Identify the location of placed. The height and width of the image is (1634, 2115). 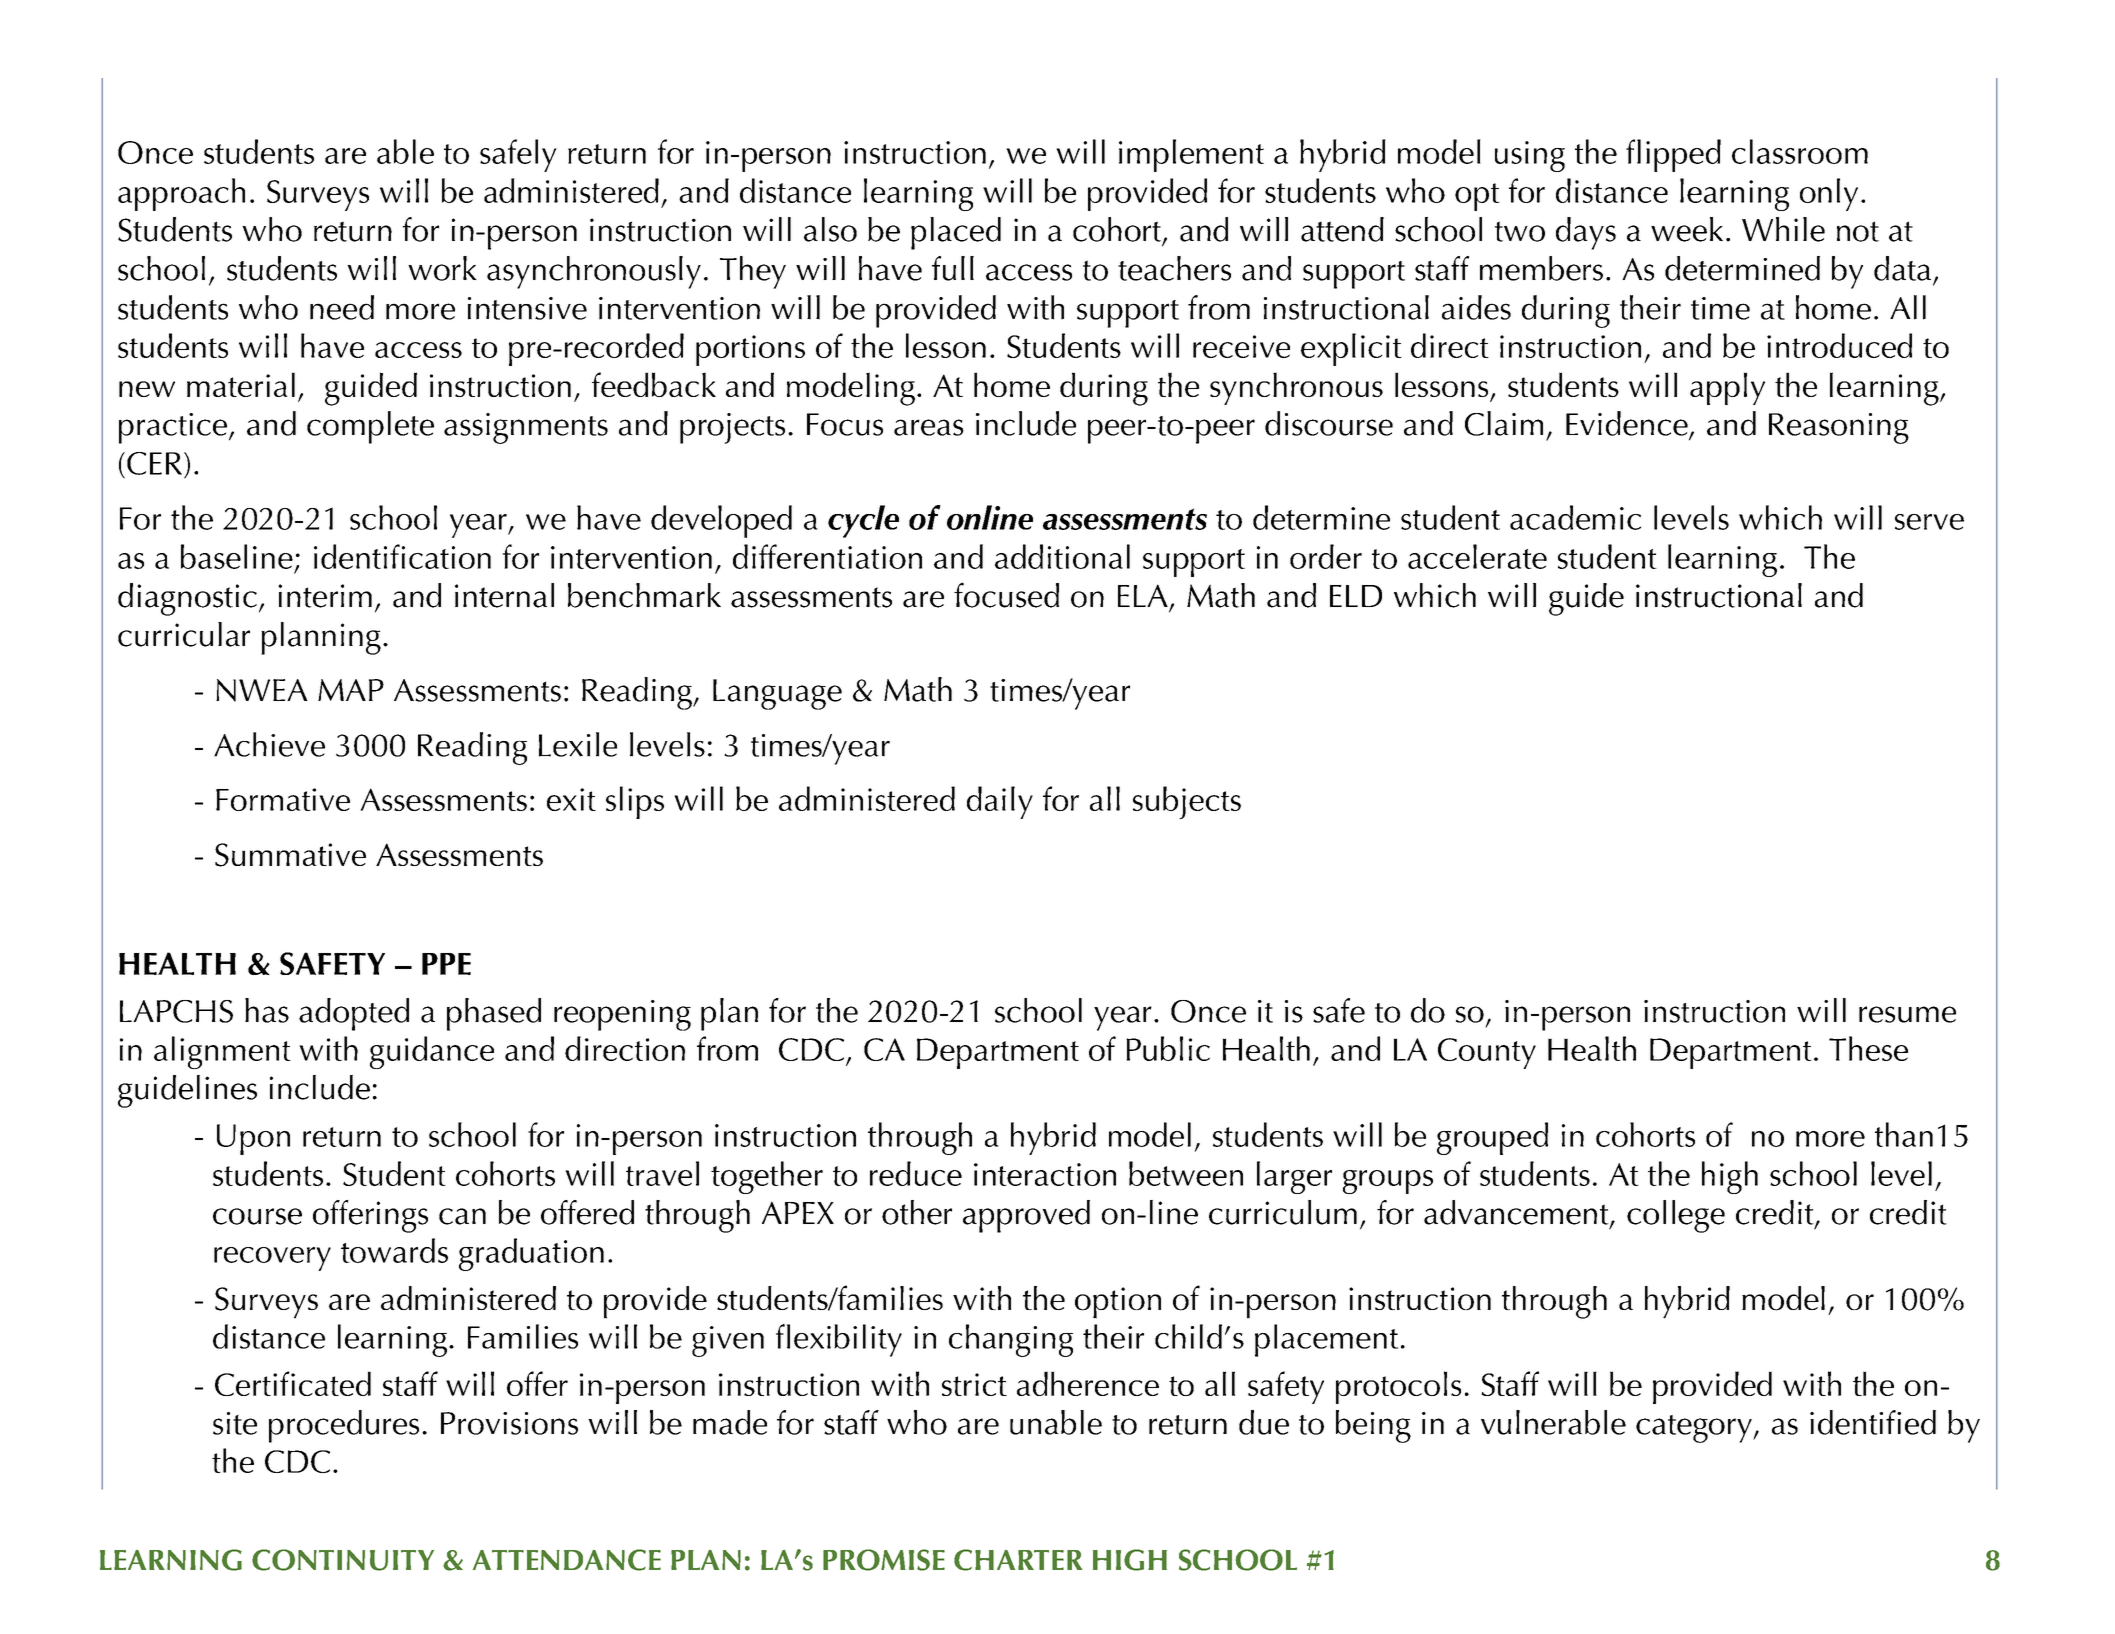
(956, 233).
